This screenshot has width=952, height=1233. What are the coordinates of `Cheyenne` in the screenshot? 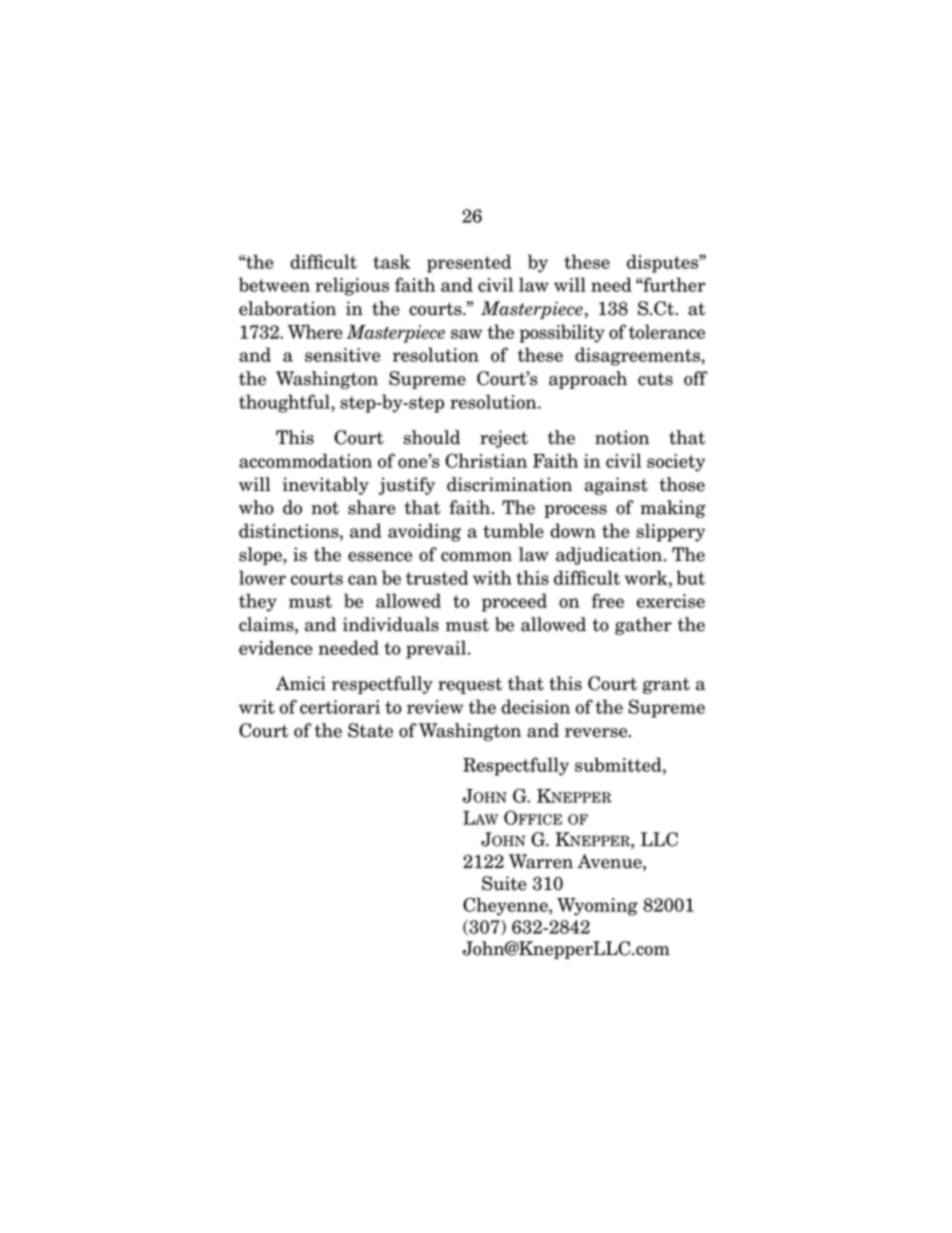 It's located at (506, 906).
